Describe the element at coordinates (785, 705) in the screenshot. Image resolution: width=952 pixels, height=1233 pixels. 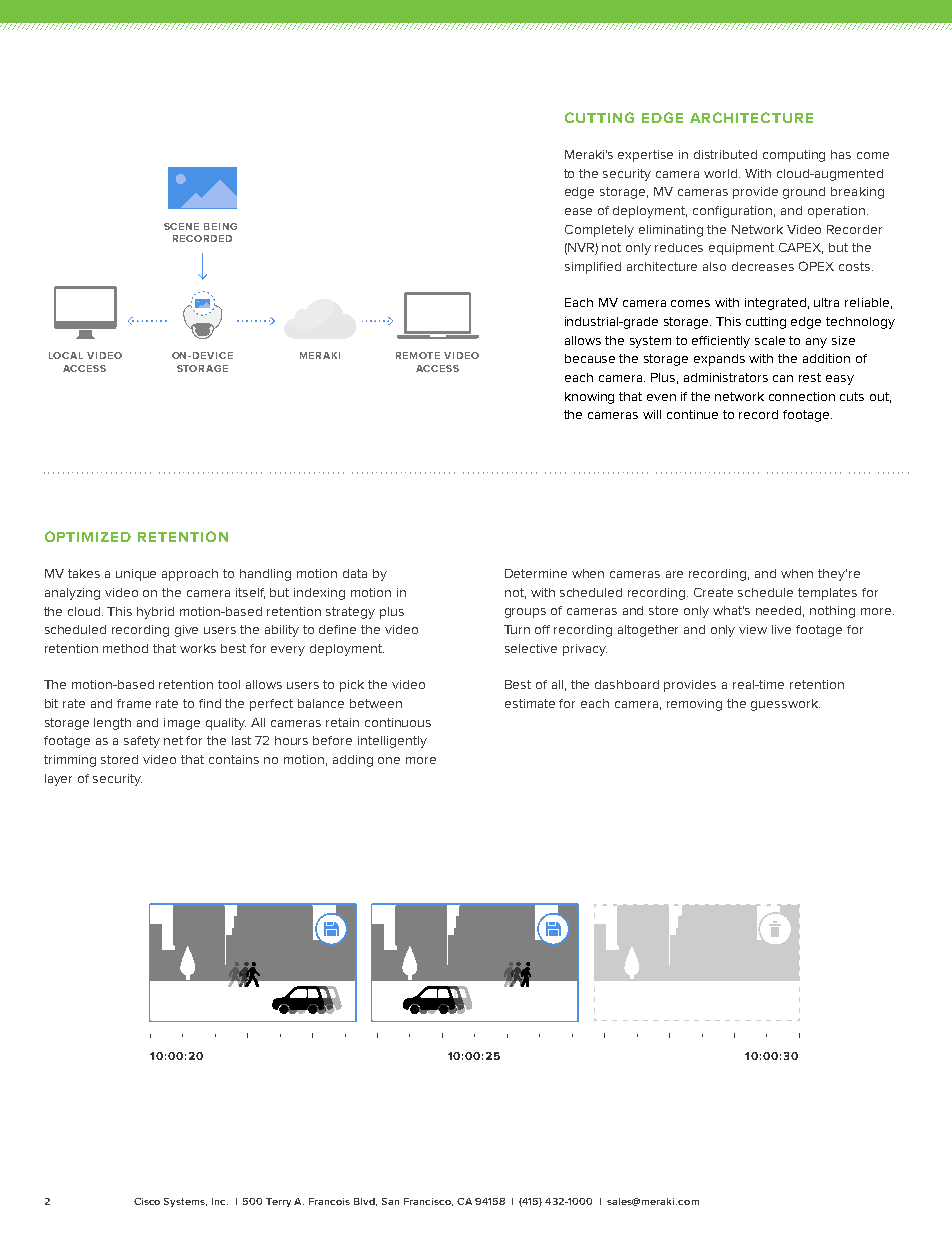
I see `guesswork` at that location.
